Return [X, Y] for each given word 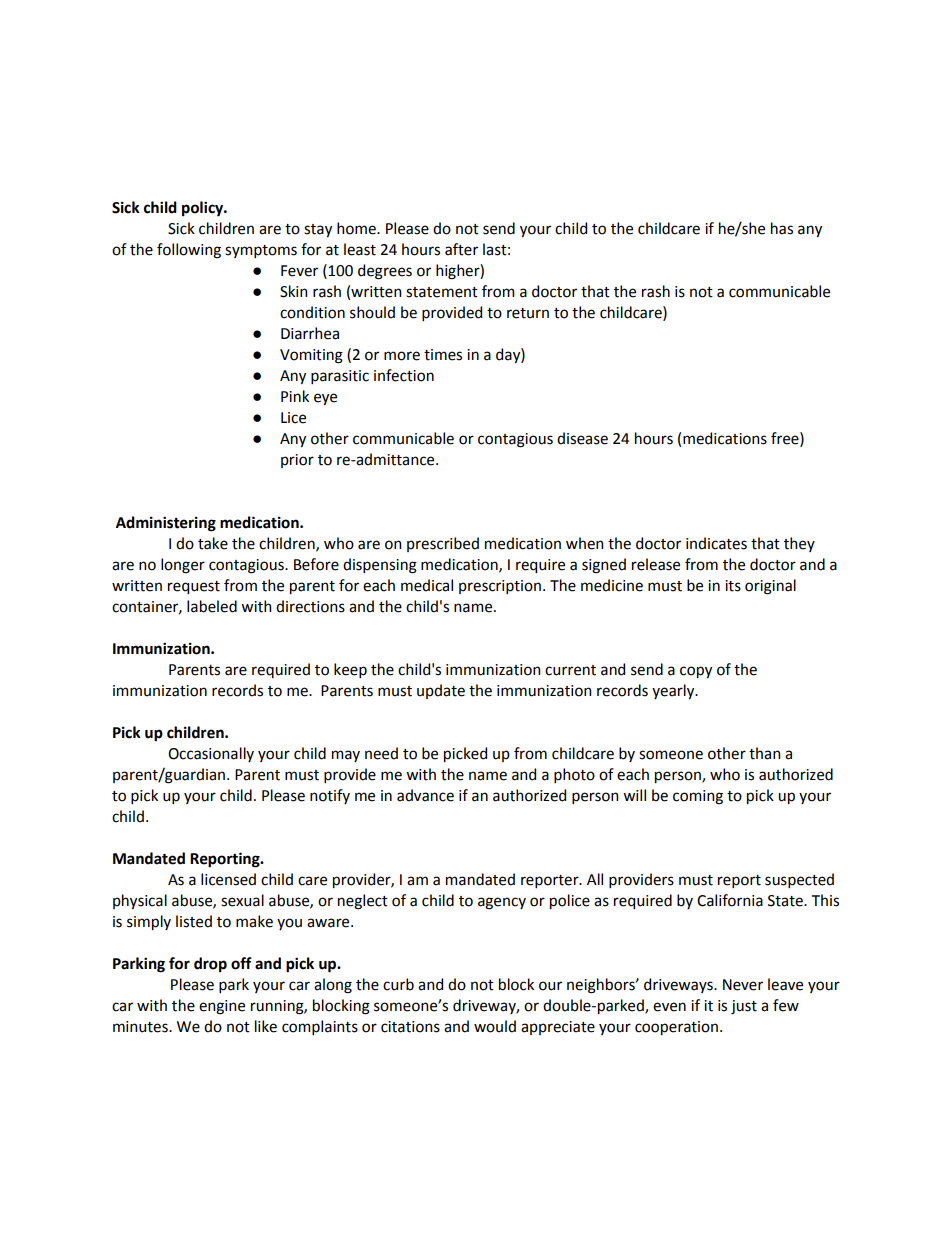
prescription [500, 587]
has [782, 228]
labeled [212, 606]
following [189, 251]
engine [222, 1007]
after [461, 249]
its [733, 586]
